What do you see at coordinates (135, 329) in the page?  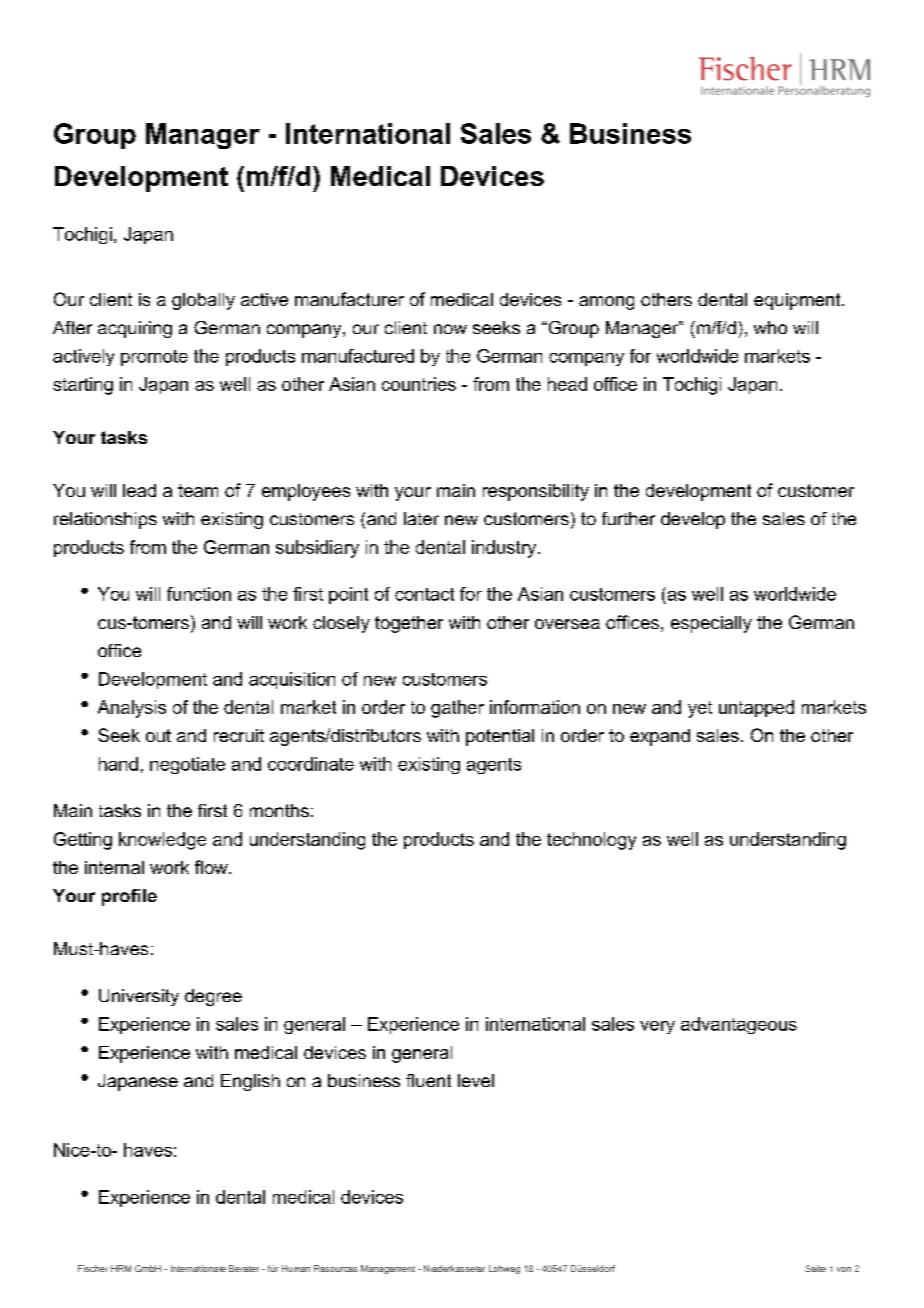 I see `acquiring` at bounding box center [135, 329].
